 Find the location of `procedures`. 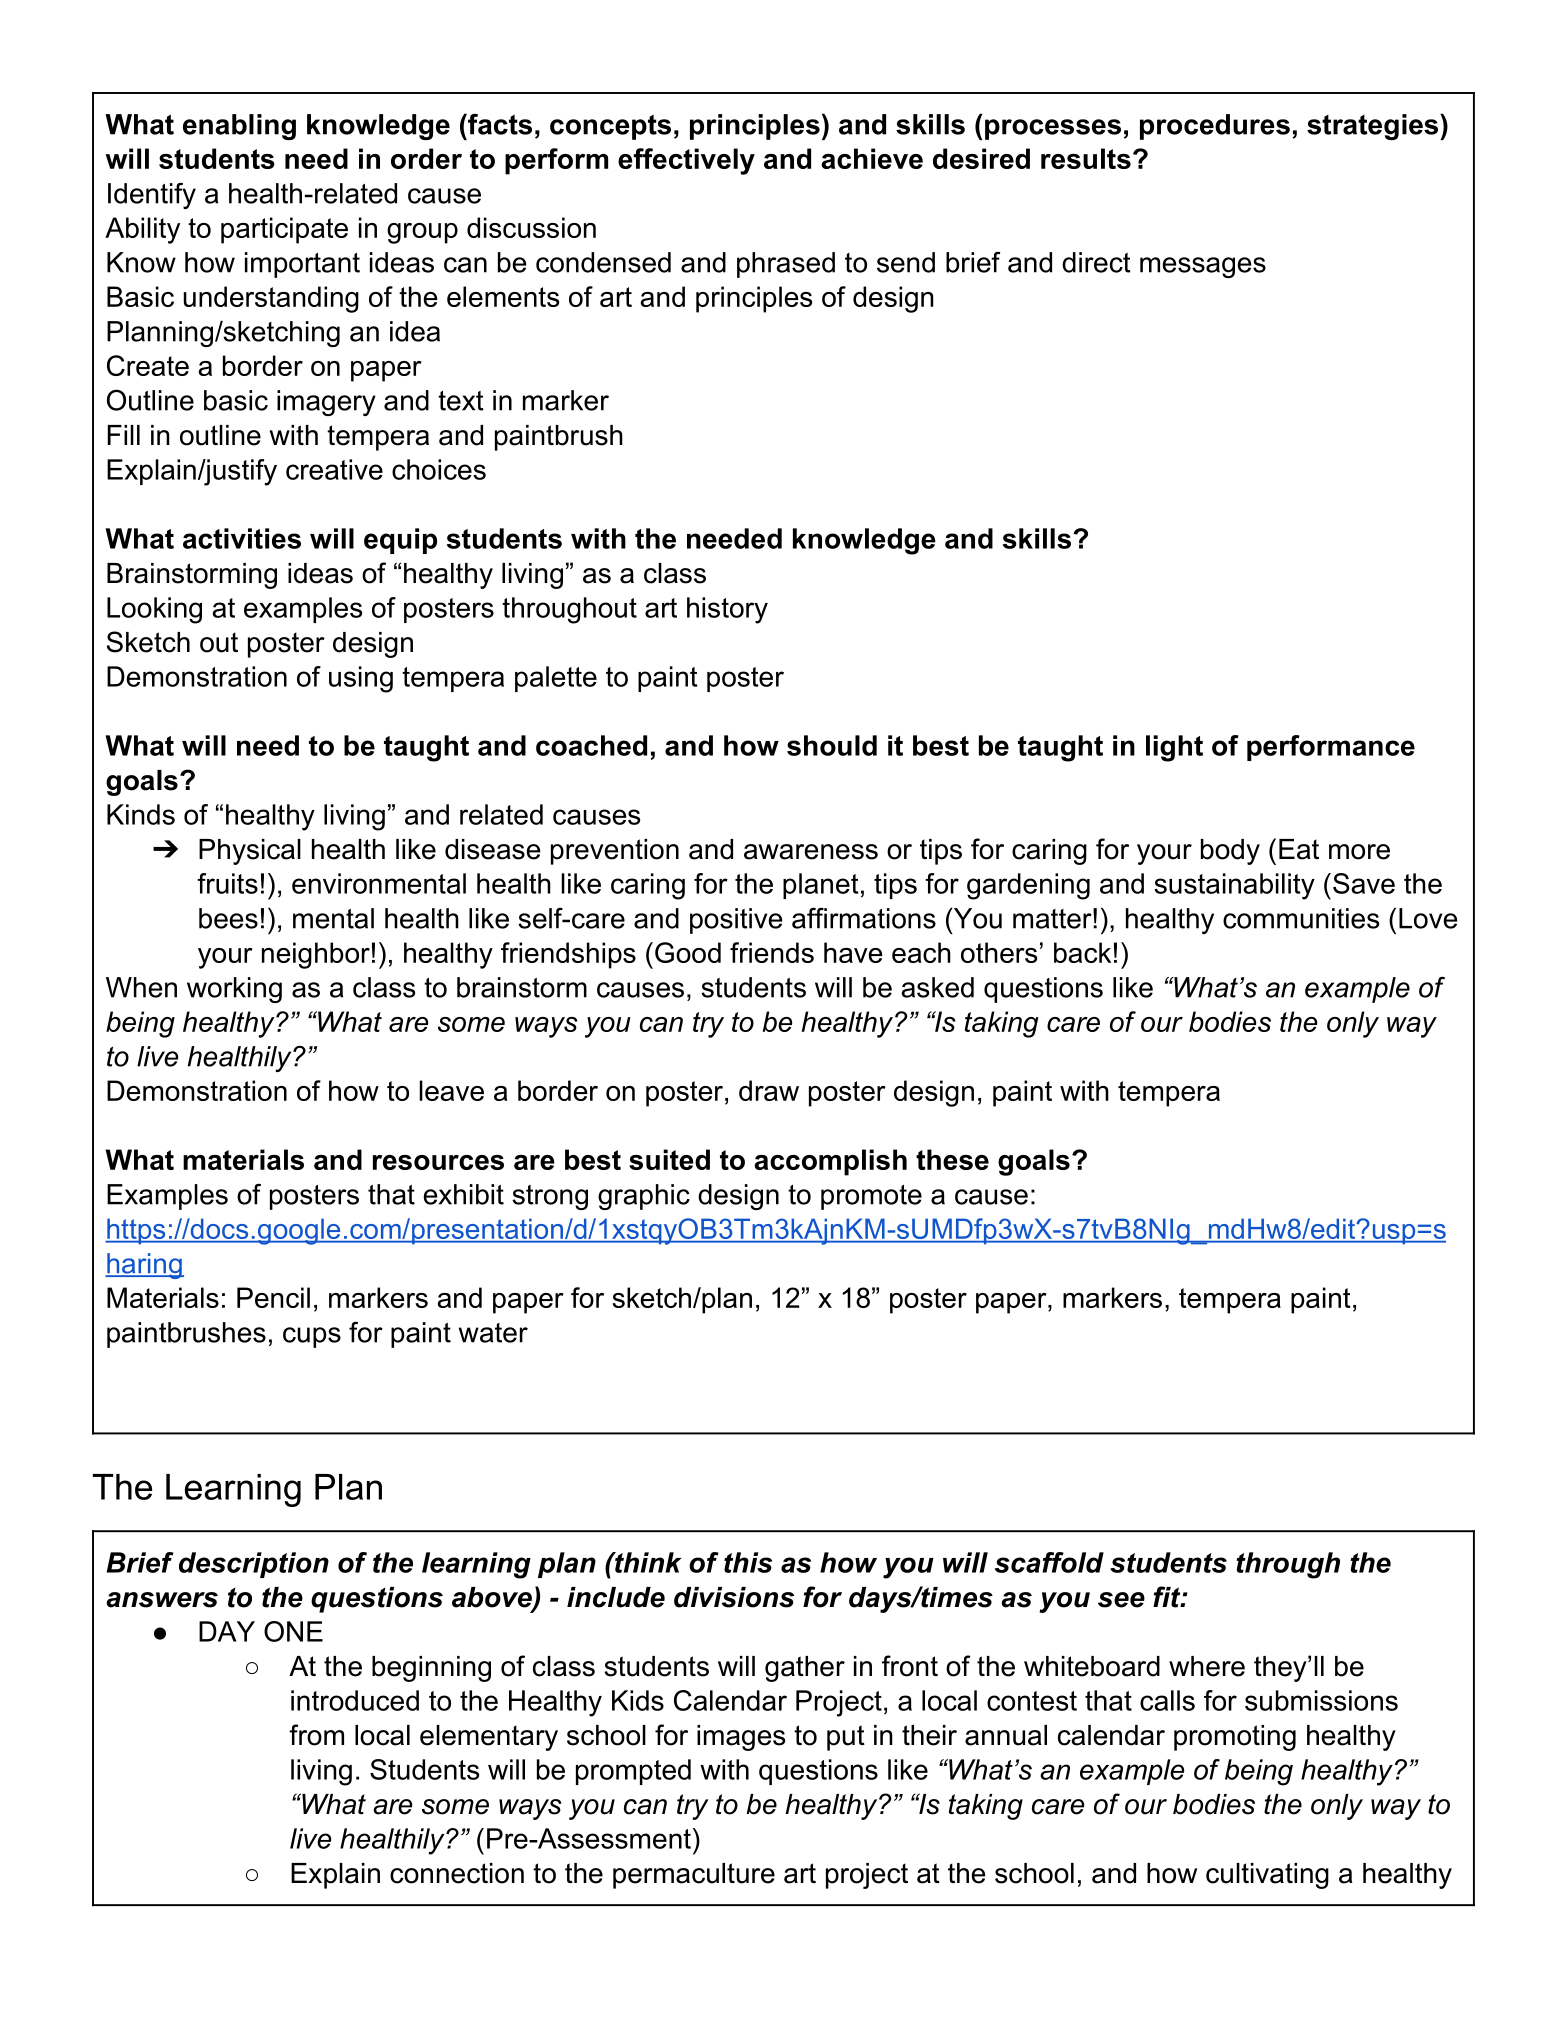

procedures is located at coordinates (1215, 127).
